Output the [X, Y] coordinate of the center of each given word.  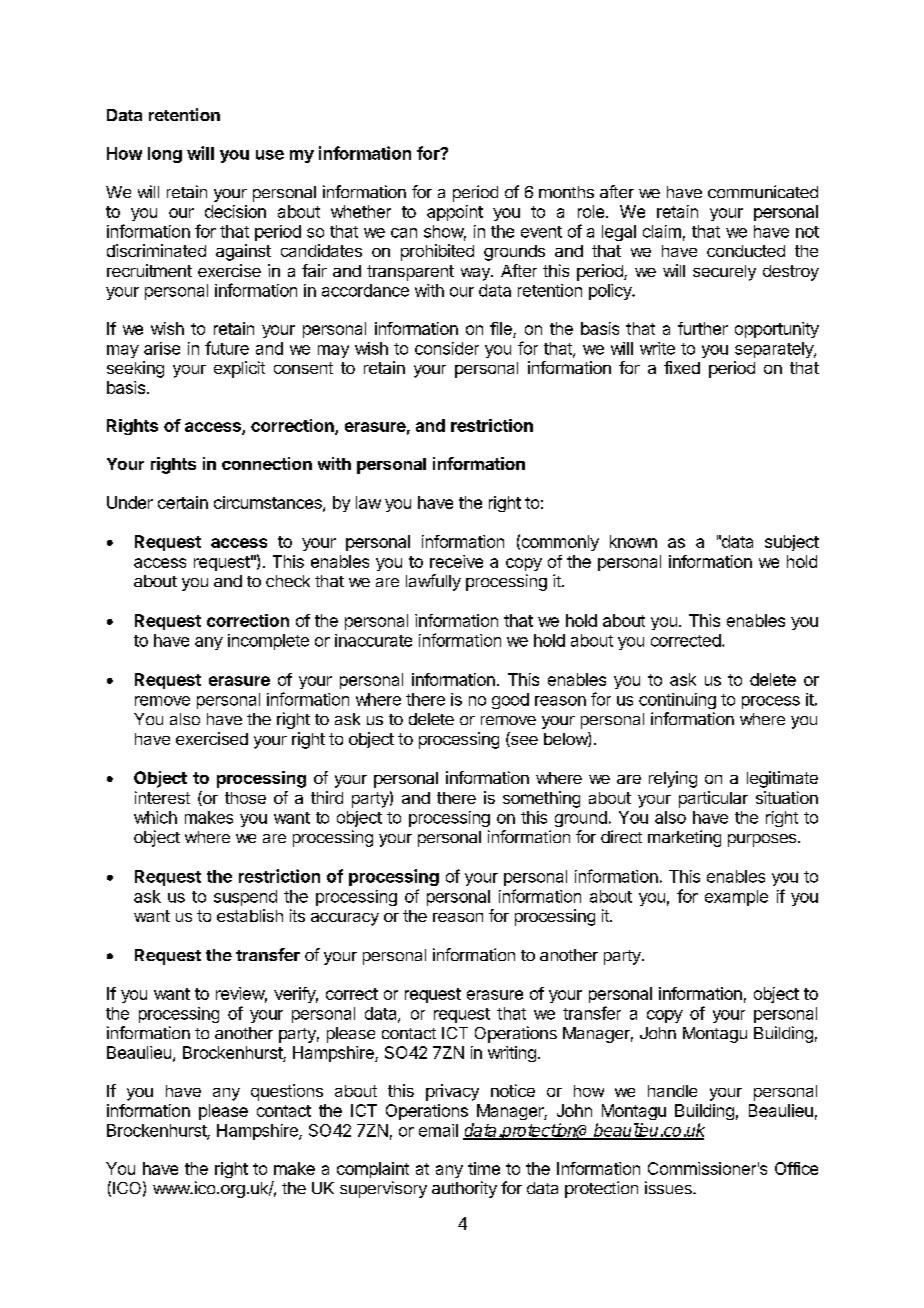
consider [447, 348]
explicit [239, 369]
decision [235, 211]
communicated [763, 191]
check [288, 581]
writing [512, 1054]
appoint [455, 213]
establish [250, 915]
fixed [682, 367]
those [245, 798]
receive [456, 561]
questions [287, 1092]
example [736, 898]
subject [792, 543]
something [541, 799]
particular [713, 799]
